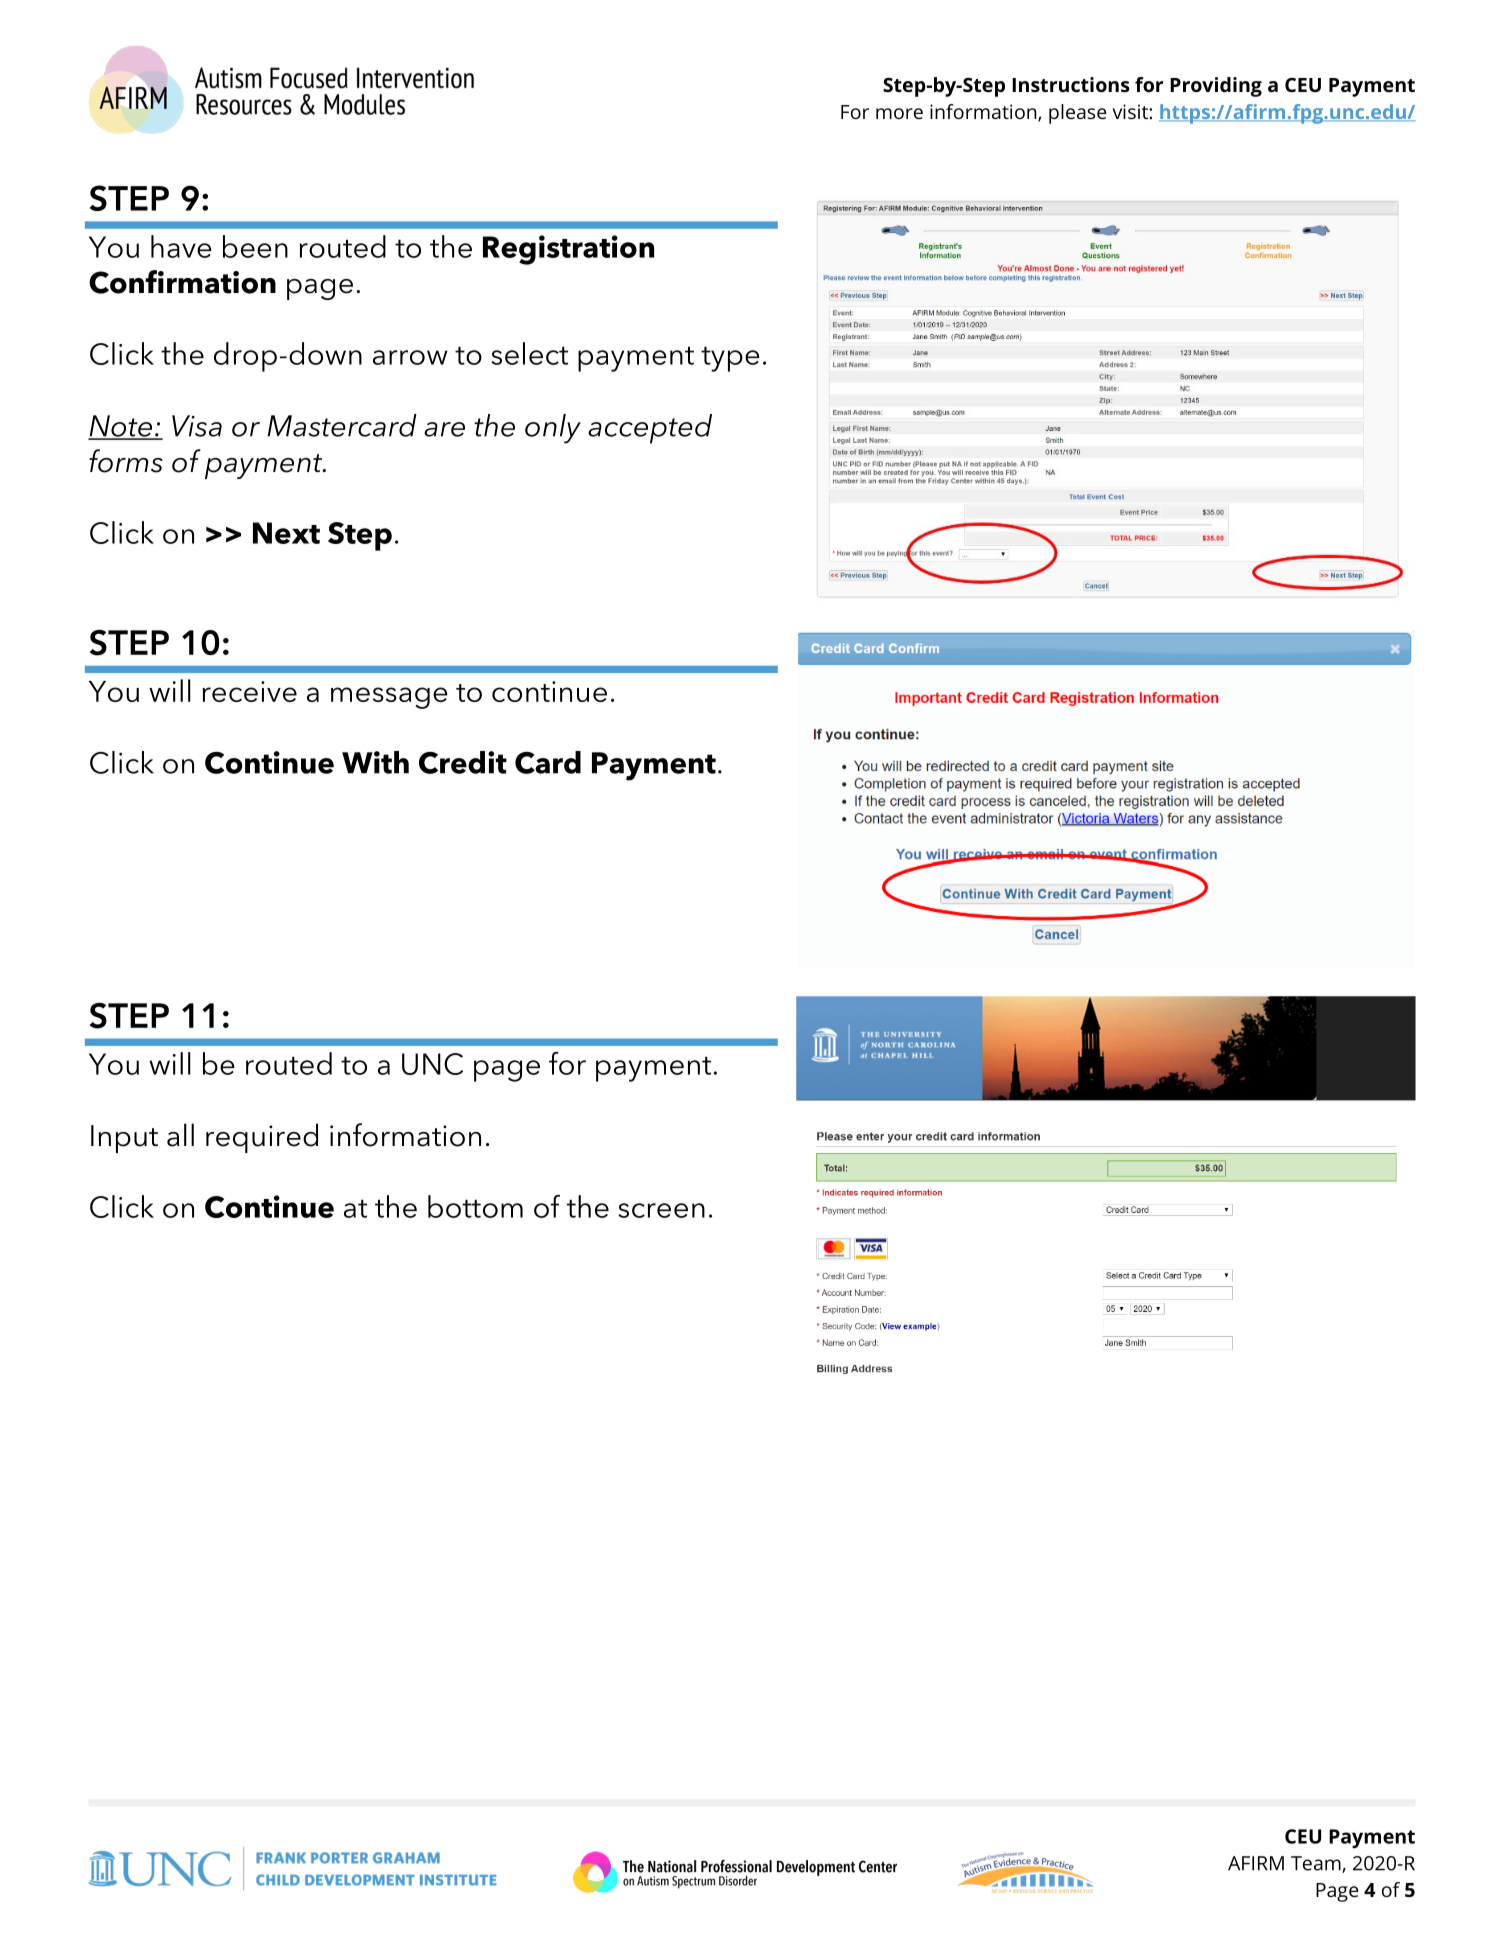 This page has height=1947, width=1504. I want to click on bottom, so click(475, 1206).
